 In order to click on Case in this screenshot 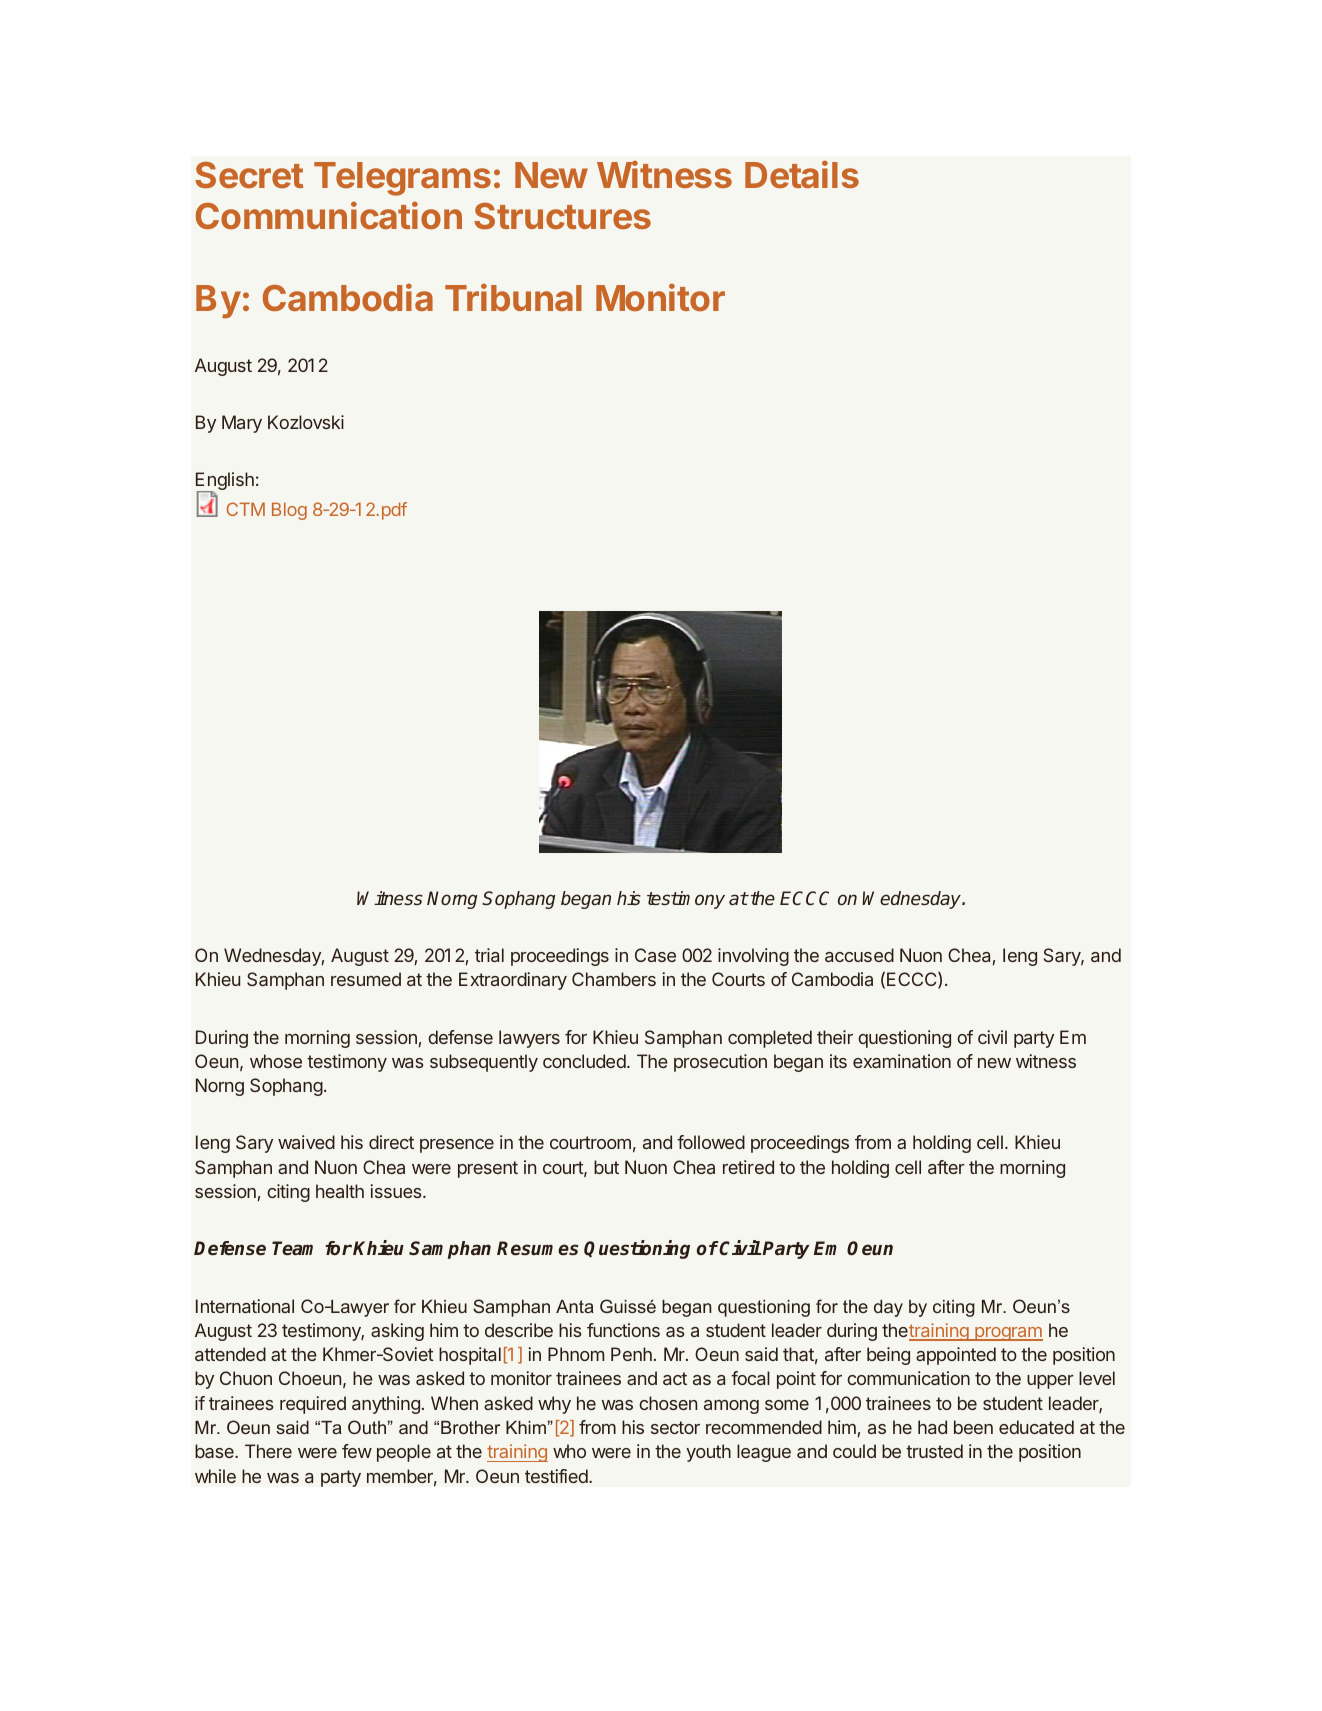, I will do `click(655, 955)`.
